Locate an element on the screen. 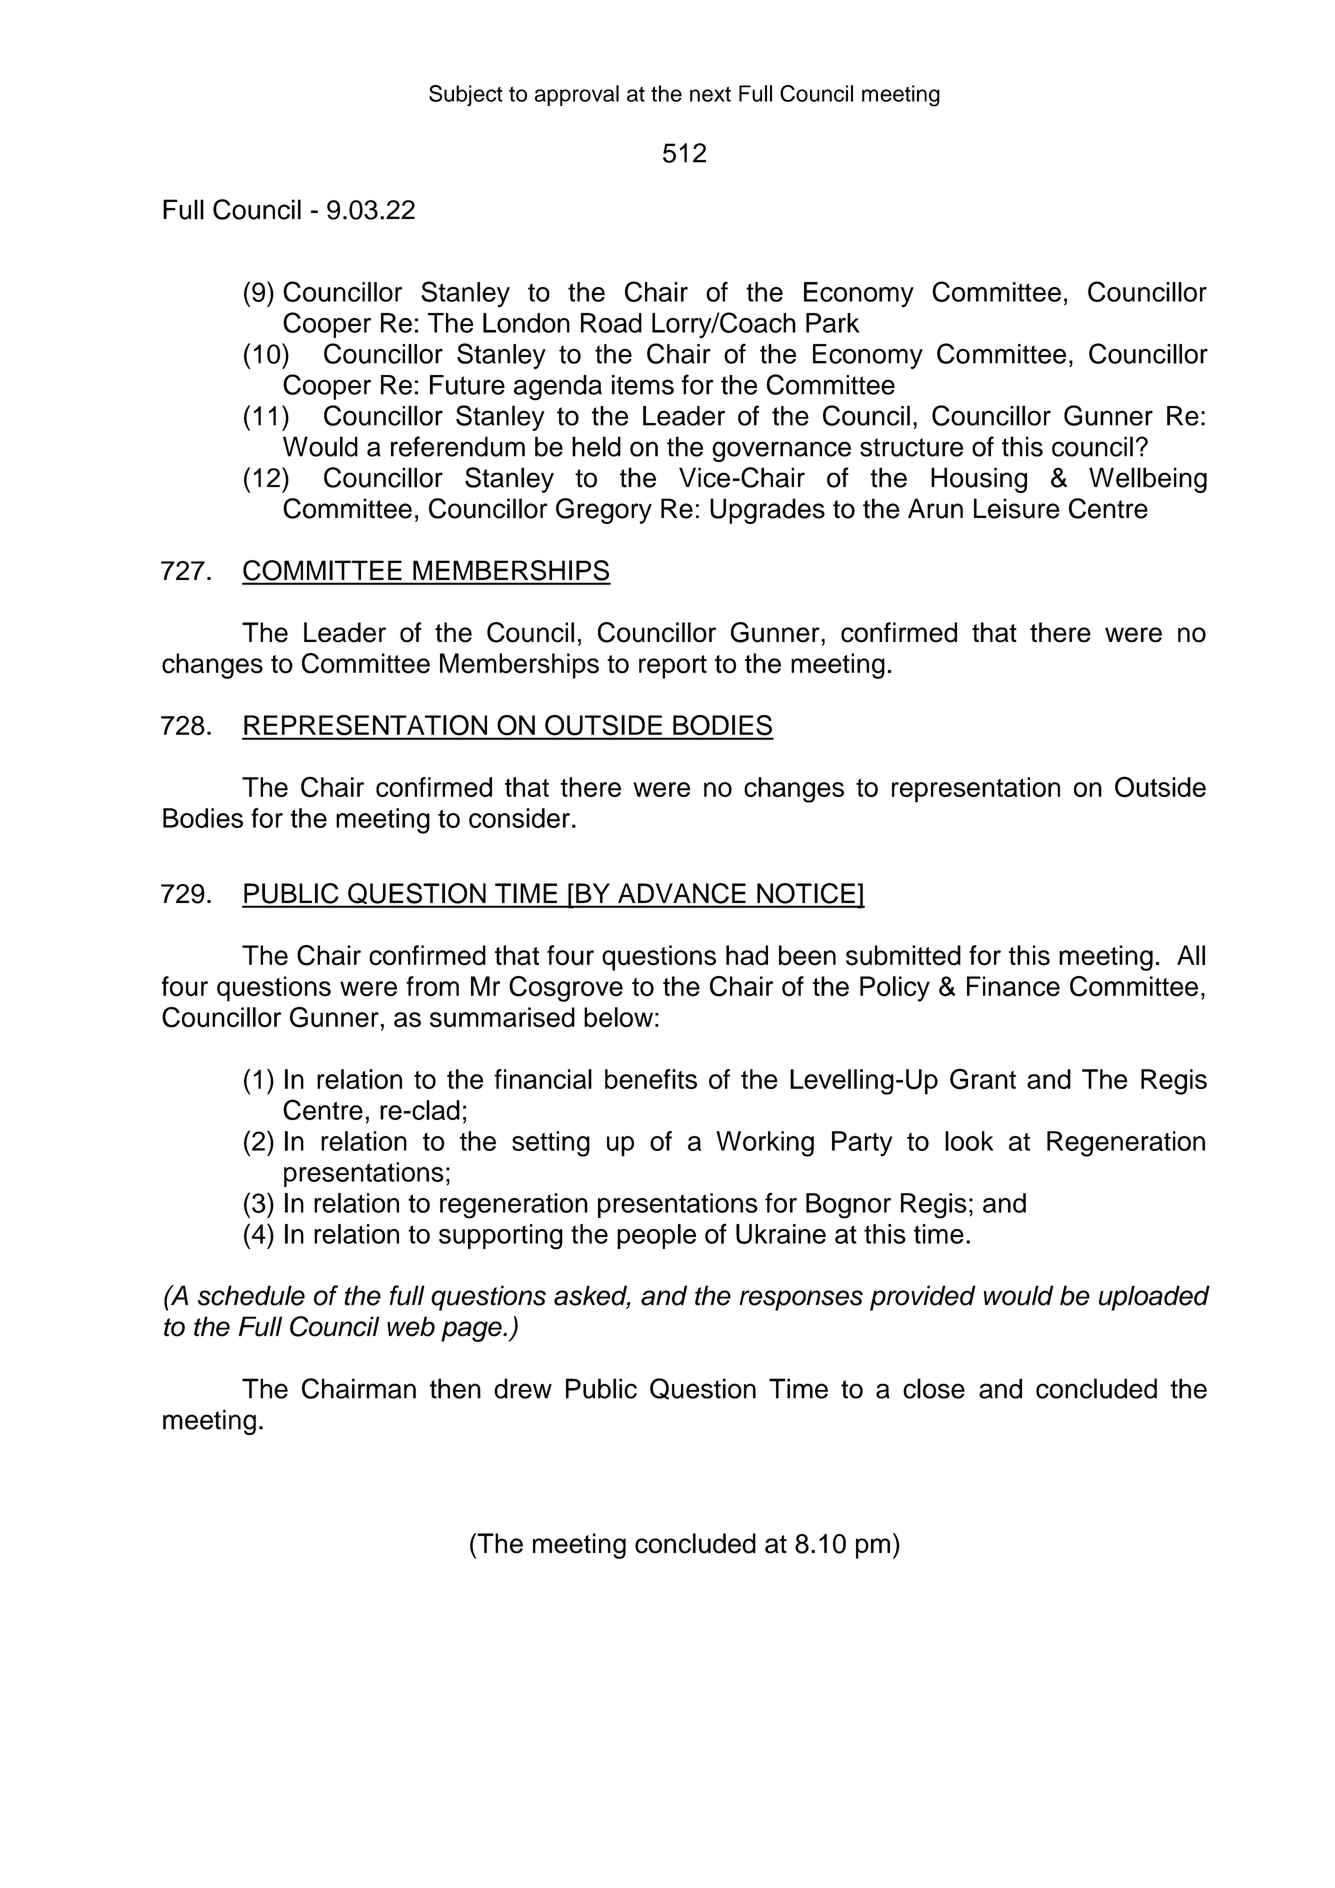 This screenshot has height=1888, width=1335. Subject is located at coordinates (466, 95).
